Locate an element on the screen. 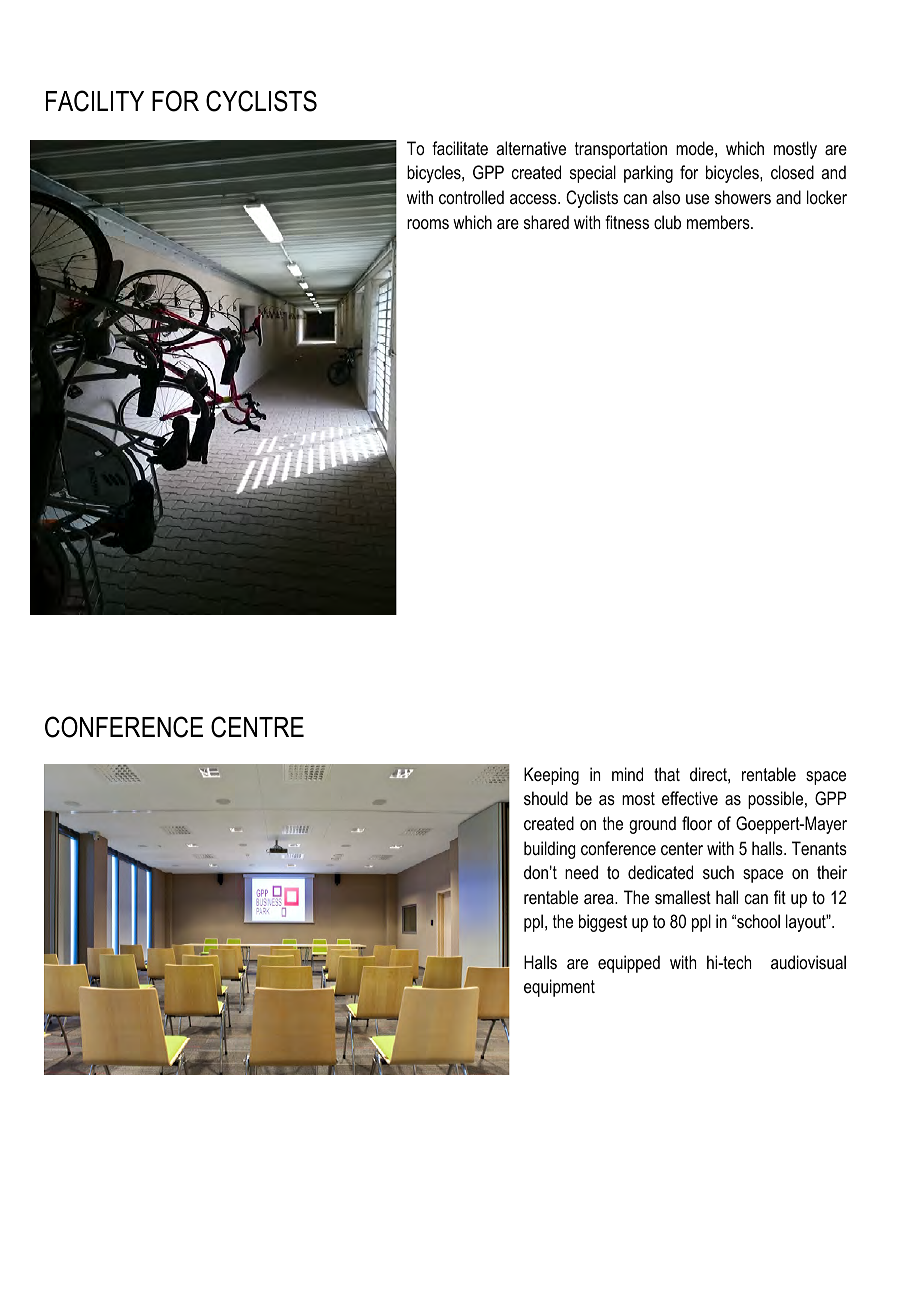 The width and height of the screenshot is (924, 1308). equipment is located at coordinates (559, 988).
